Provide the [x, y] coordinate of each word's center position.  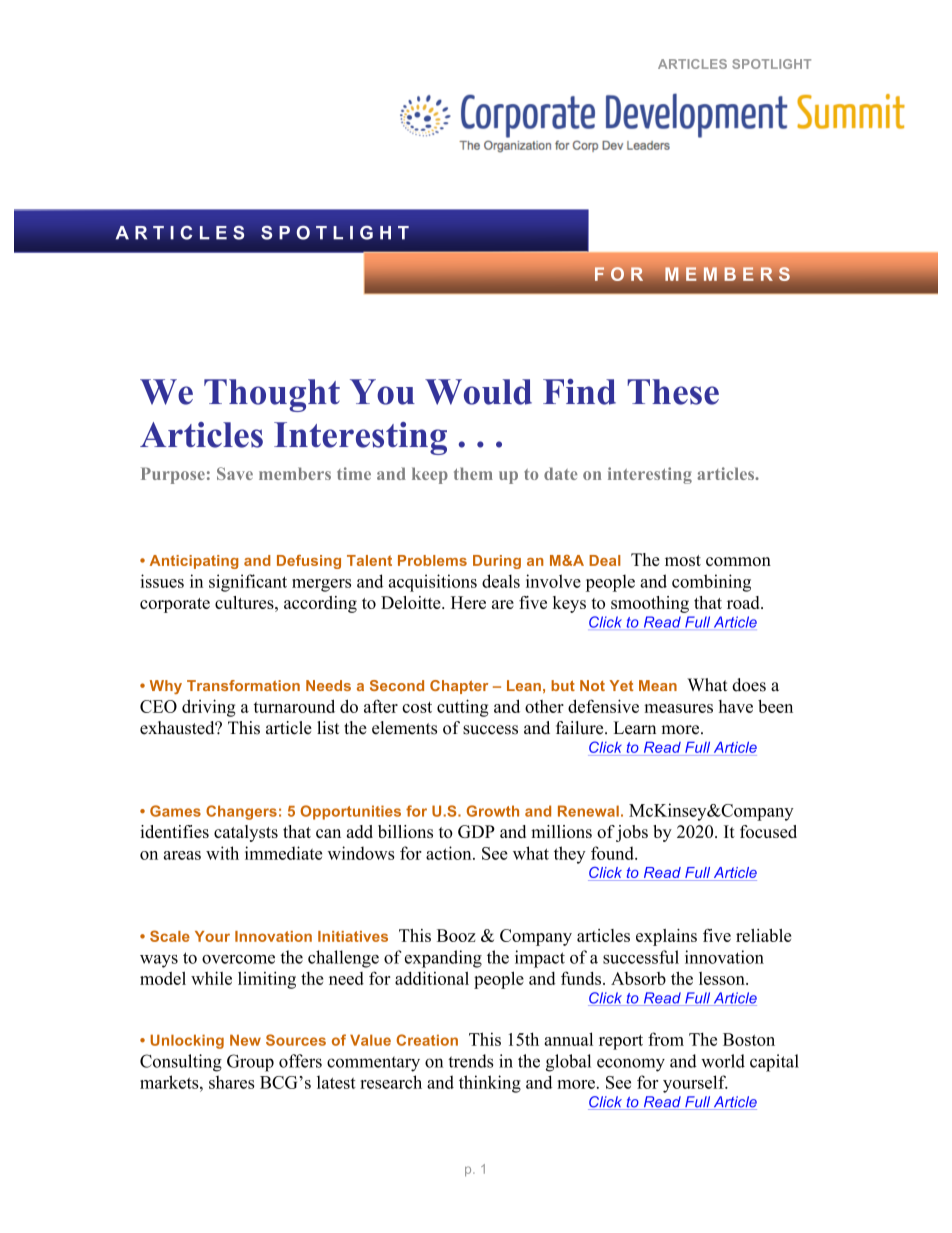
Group [250, 1063]
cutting [463, 708]
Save [235, 473]
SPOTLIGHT [771, 64]
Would [478, 392]
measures [678, 708]
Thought [272, 395]
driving [209, 708]
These [673, 392]
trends [470, 1061]
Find [579, 392]
